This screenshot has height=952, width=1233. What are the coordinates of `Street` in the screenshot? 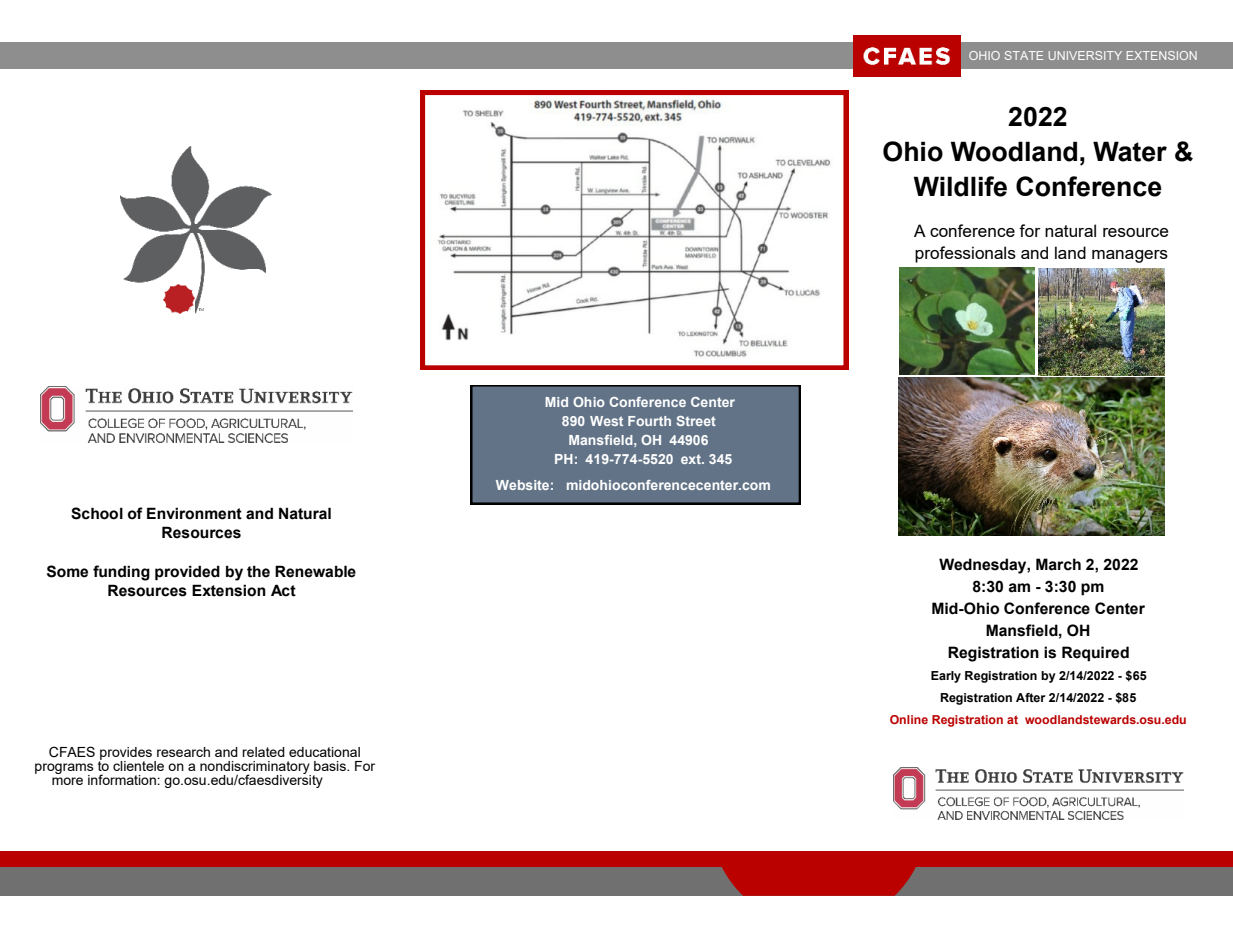 It's located at (696, 421).
